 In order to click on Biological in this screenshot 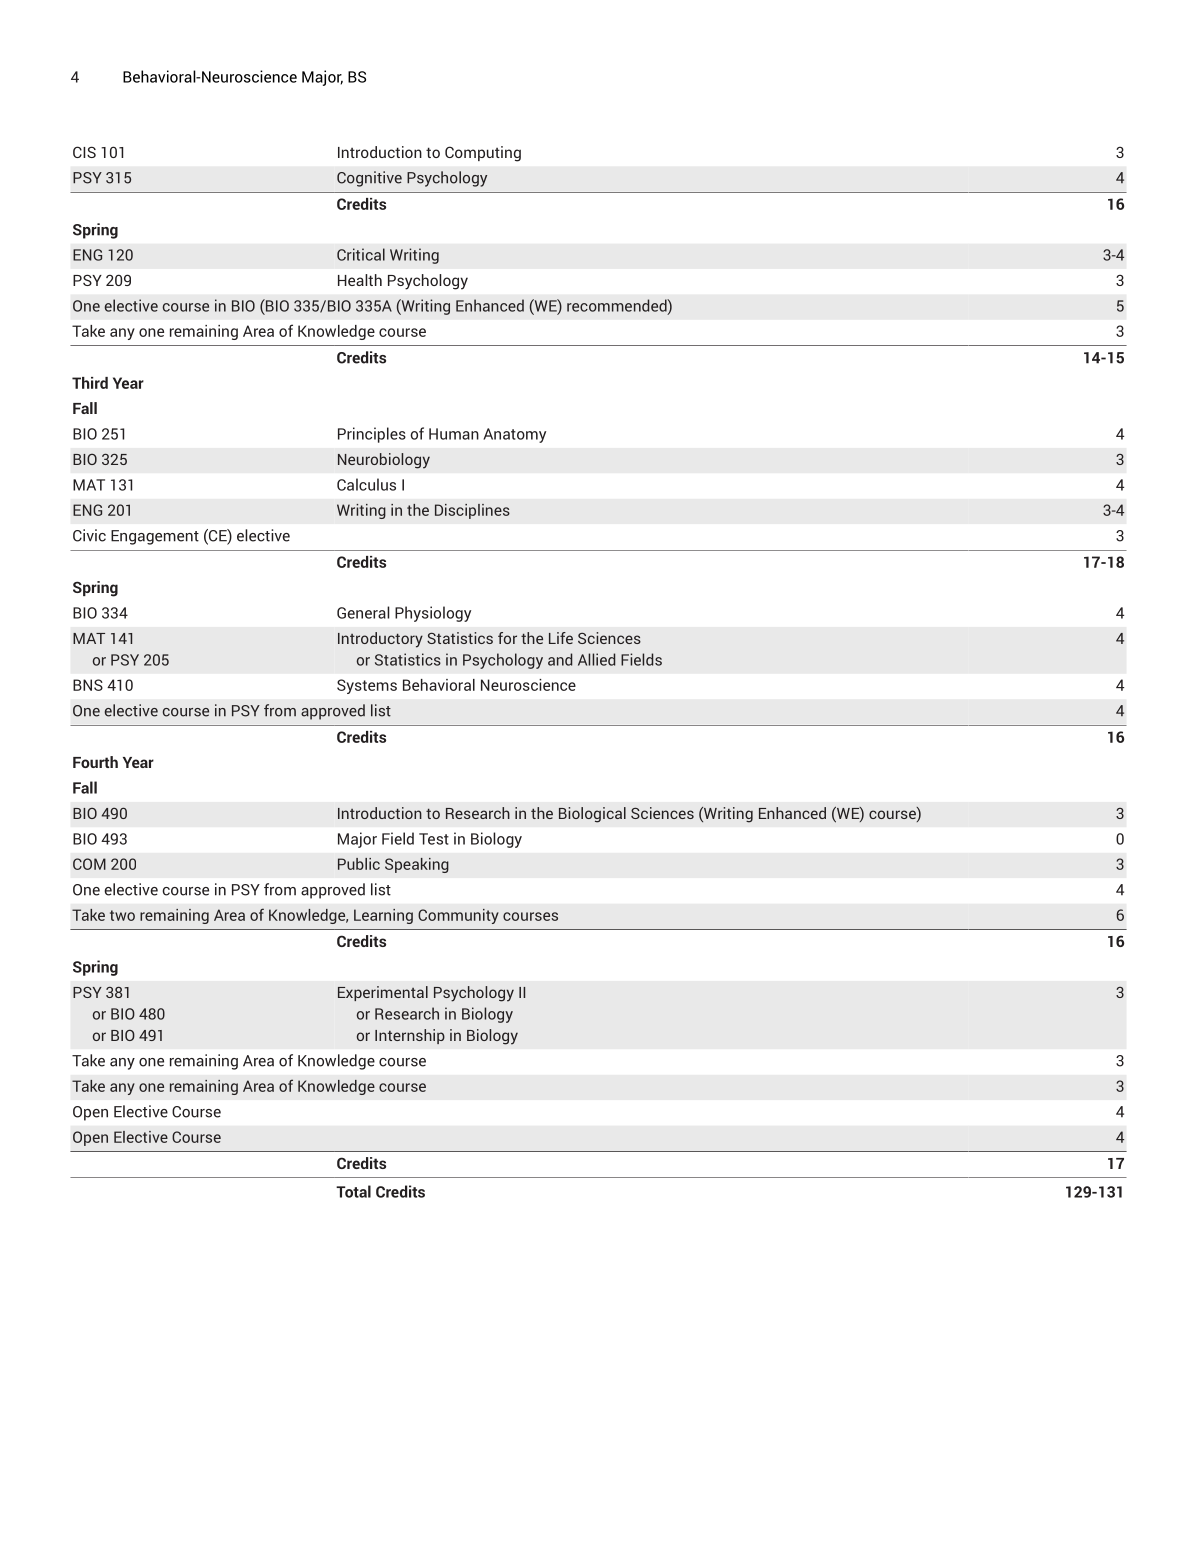, I will do `click(592, 815)`.
